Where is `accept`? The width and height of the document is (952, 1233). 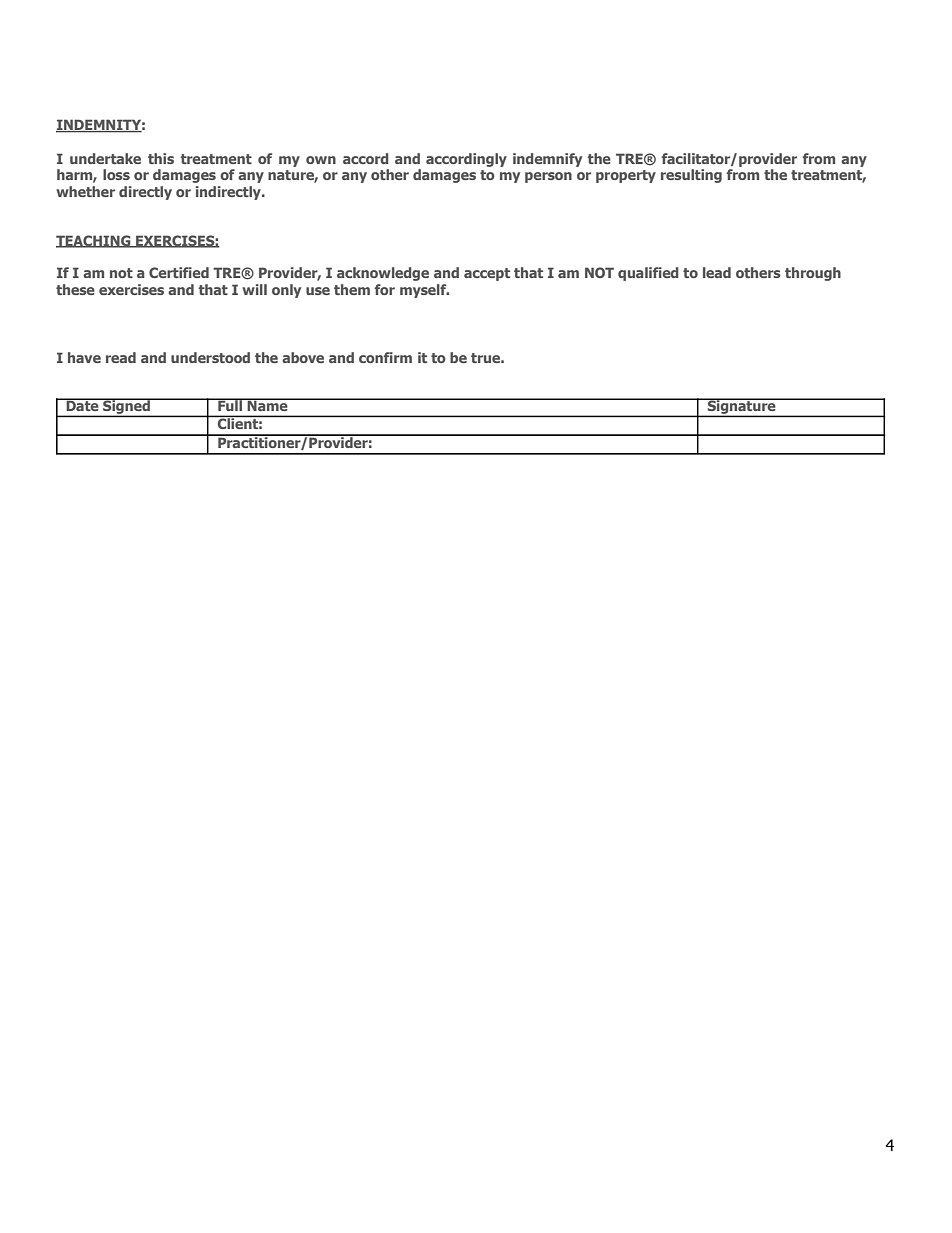
accept is located at coordinates (487, 274).
